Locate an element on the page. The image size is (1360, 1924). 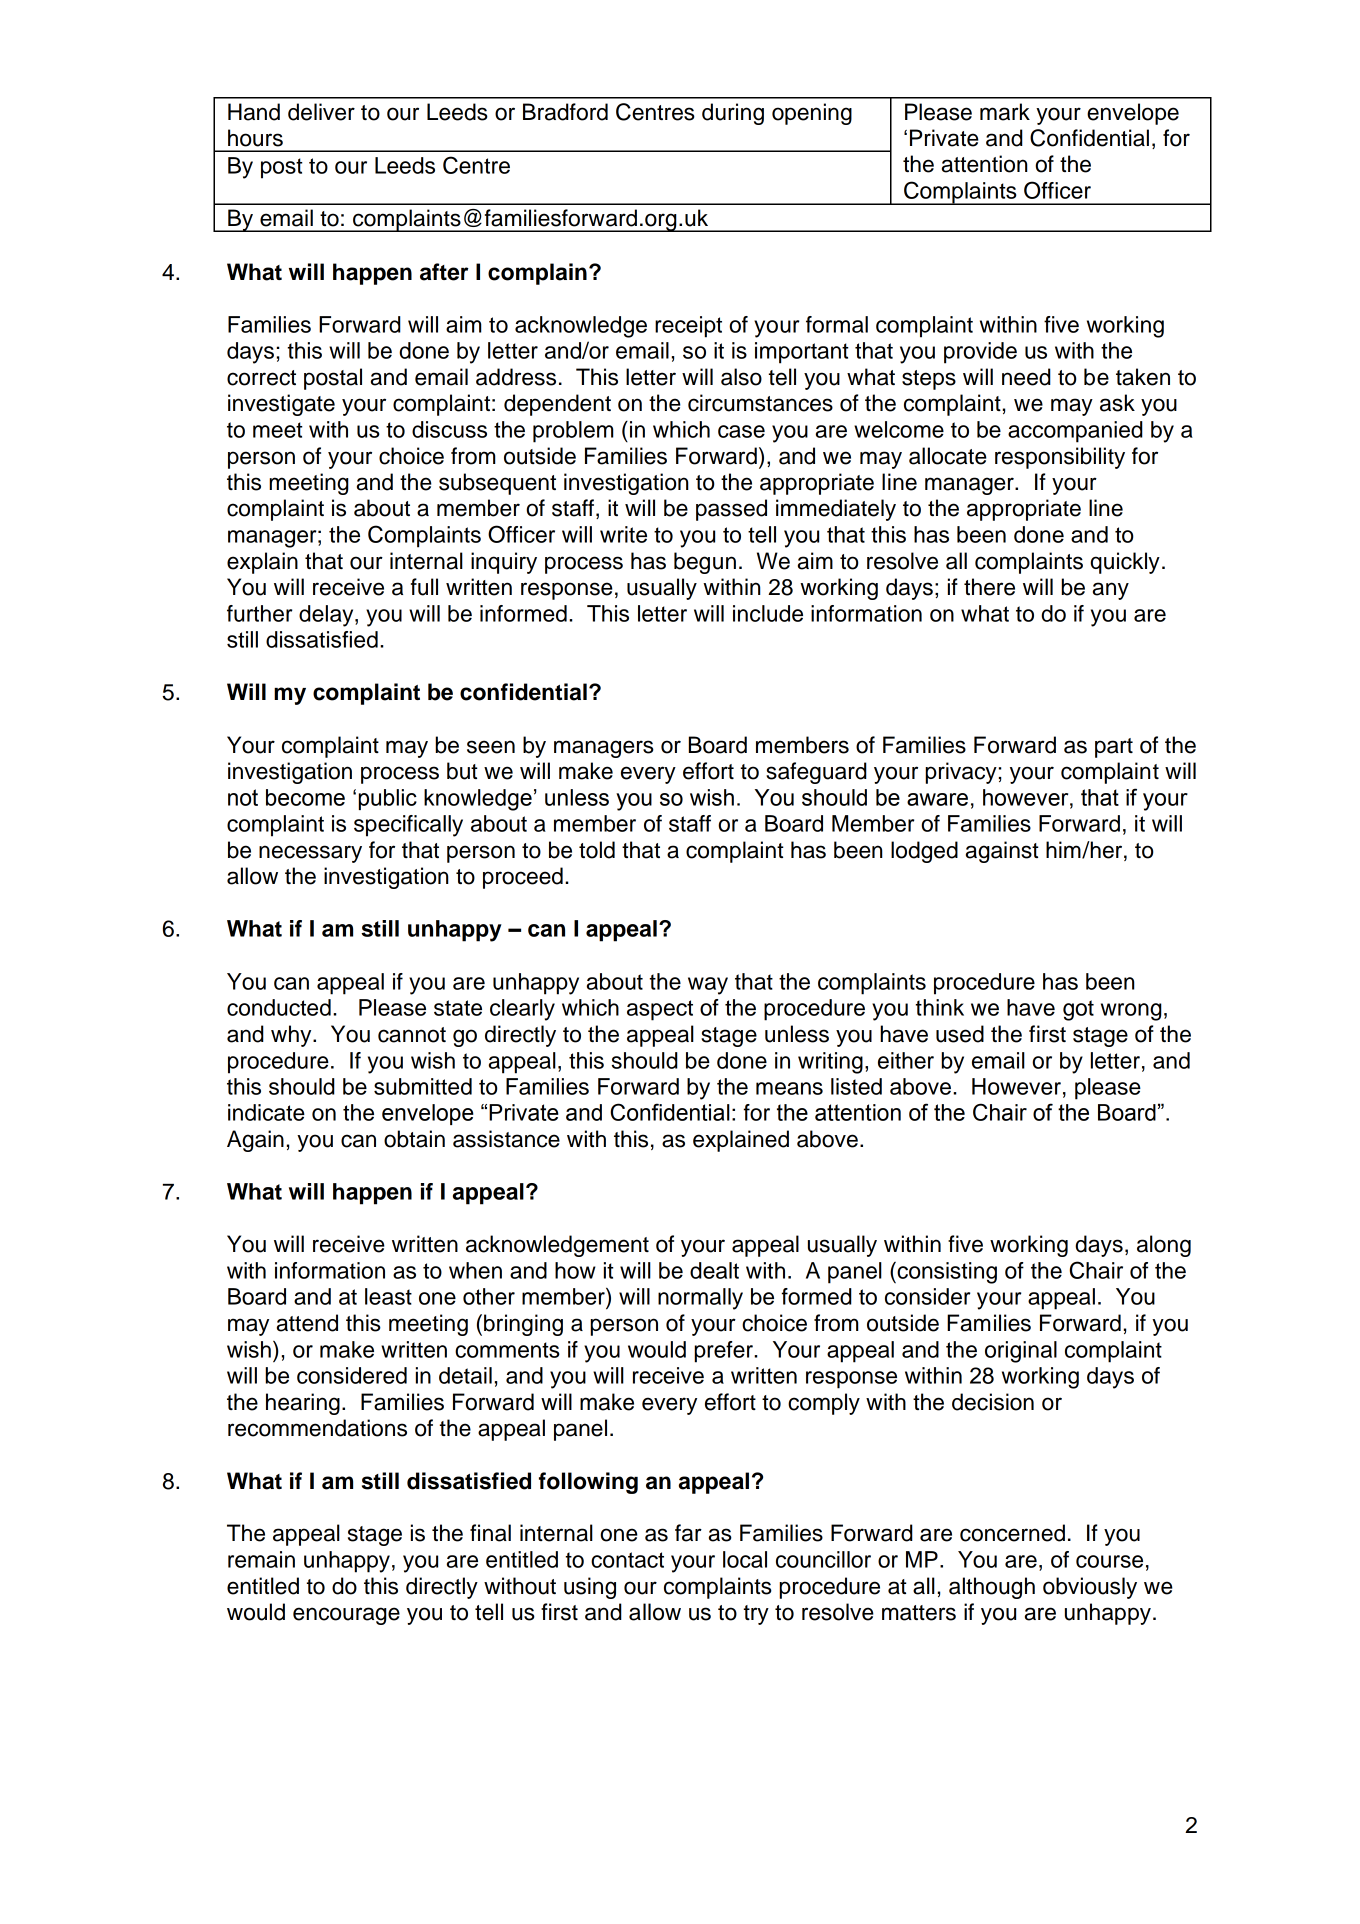
mark is located at coordinates (1005, 112).
